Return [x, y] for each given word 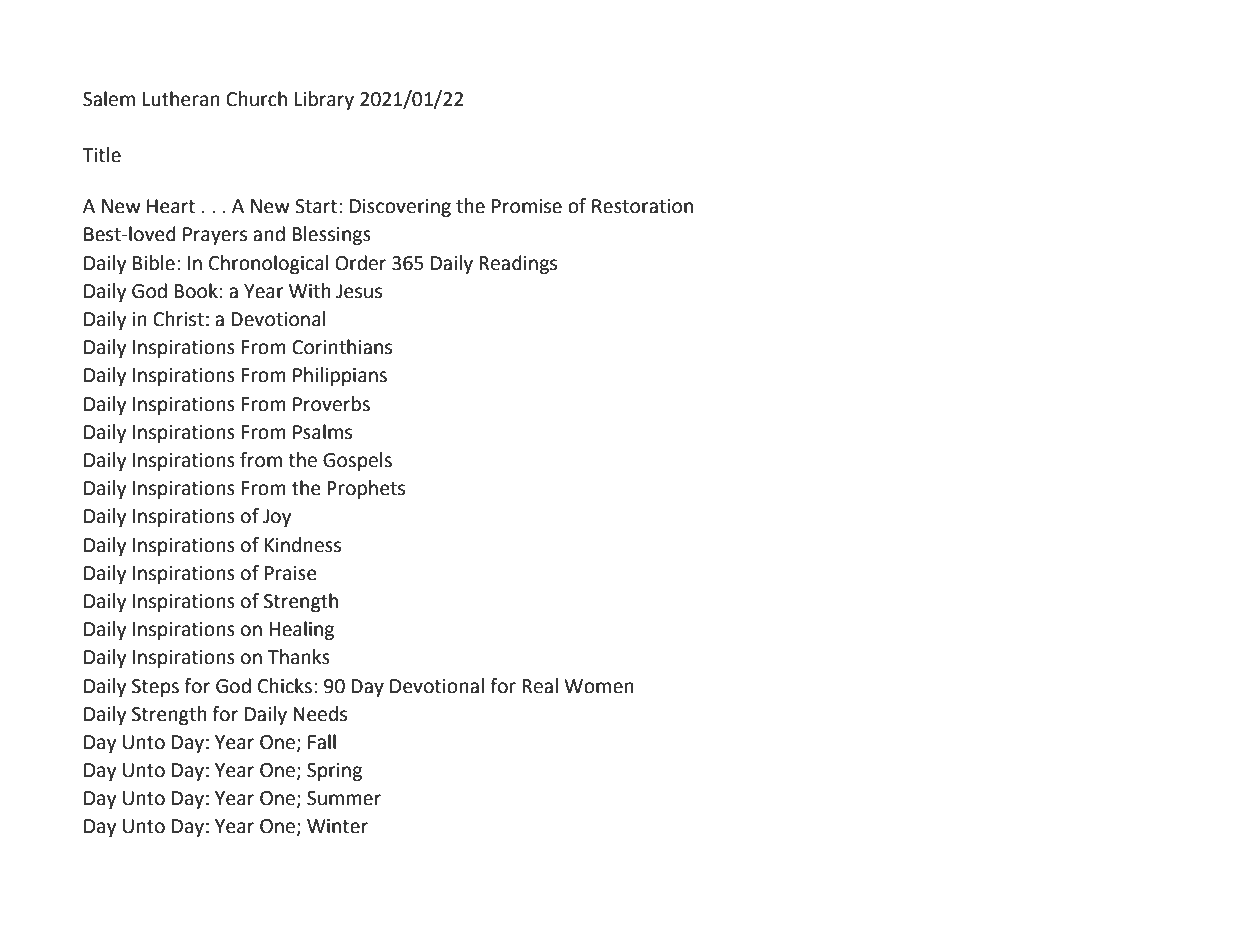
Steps [155, 688]
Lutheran [181, 99]
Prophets [366, 489]
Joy [277, 518]
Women [599, 686]
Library [324, 100]
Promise [527, 206]
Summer [344, 798]
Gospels [357, 461]
